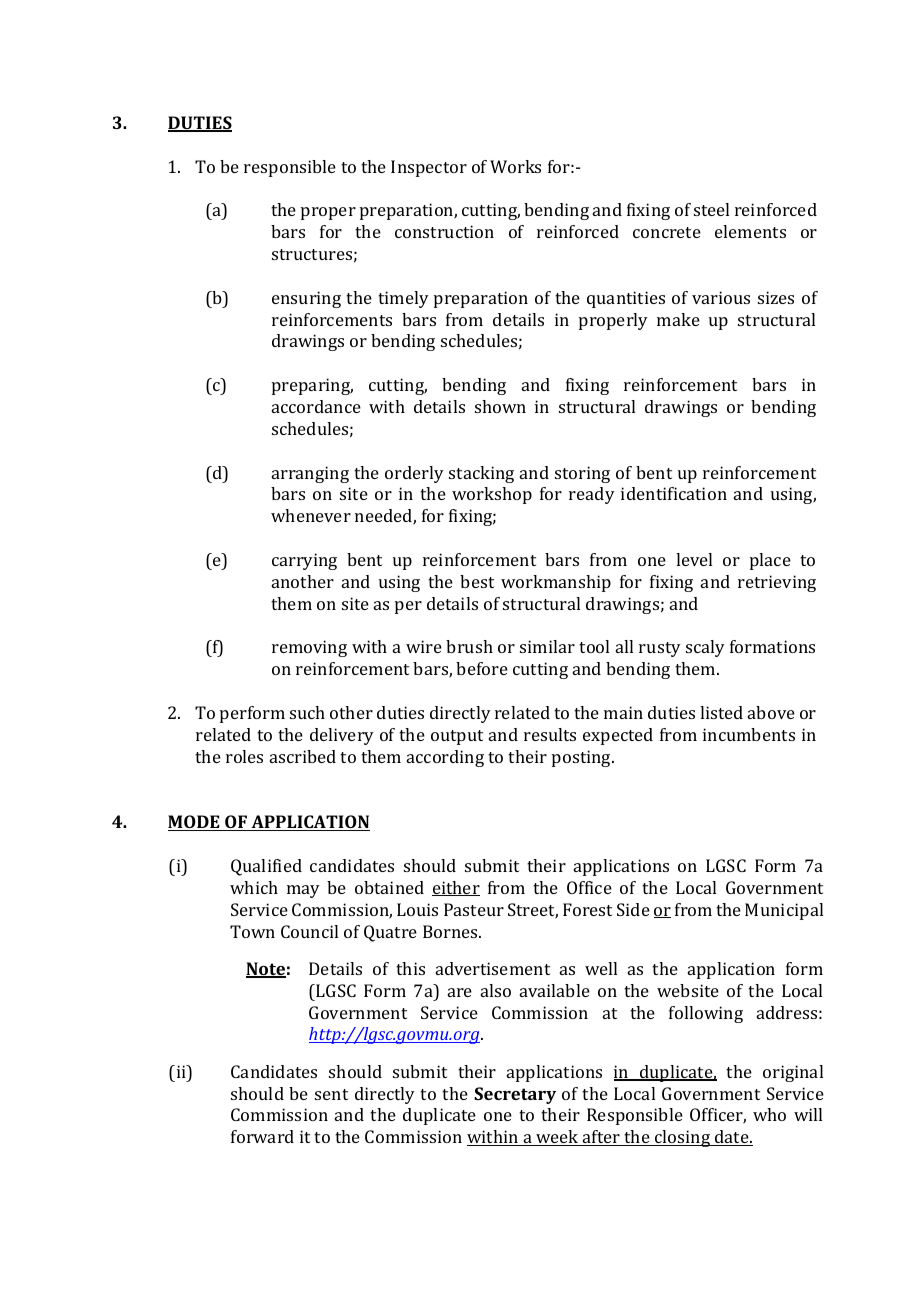  I want to click on forward, so click(262, 1136).
